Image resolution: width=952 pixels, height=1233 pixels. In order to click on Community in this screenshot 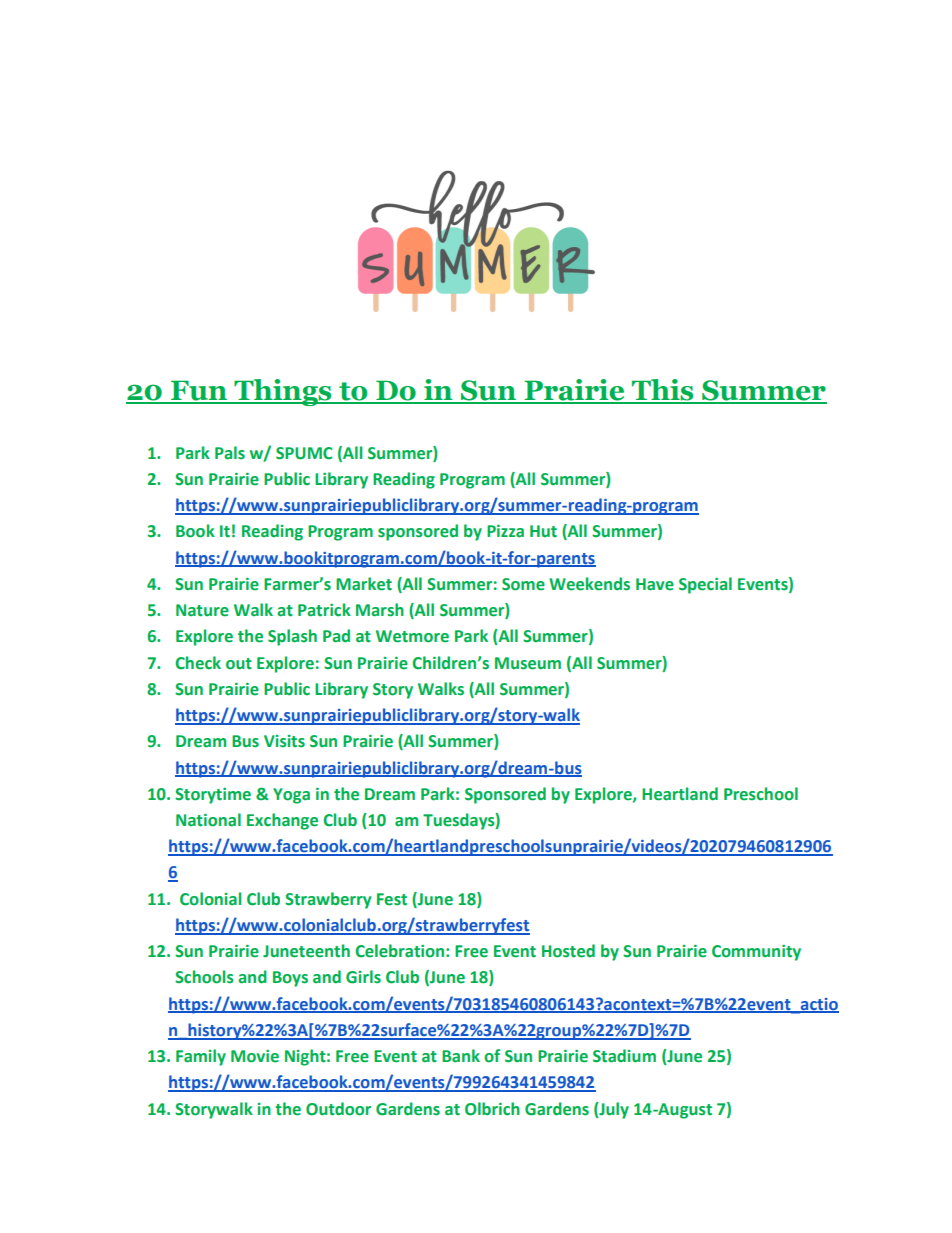, I will do `click(756, 953)`.
